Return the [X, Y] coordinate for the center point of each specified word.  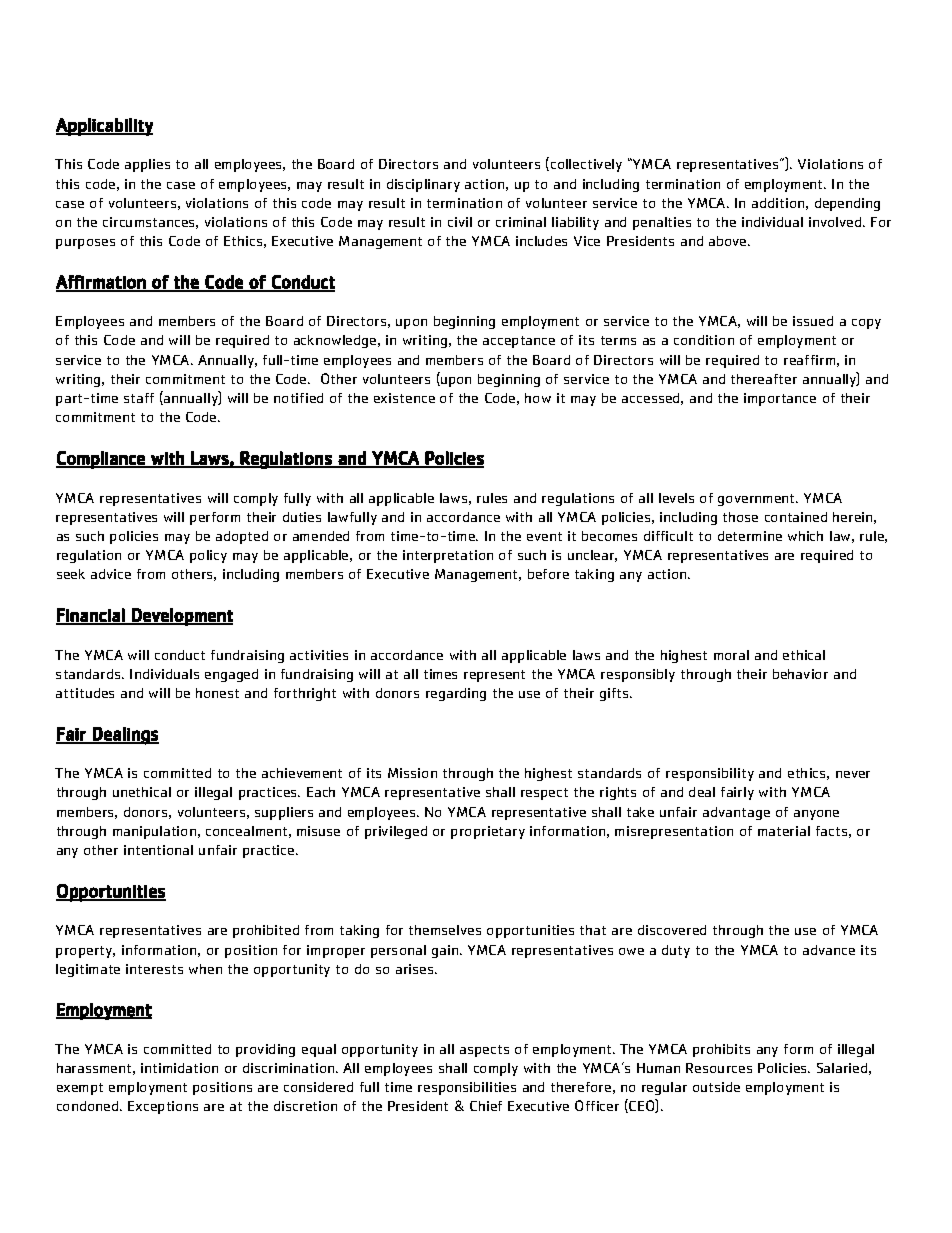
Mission [412, 773]
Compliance [101, 460]
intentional [158, 850]
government [757, 500]
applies [147, 165]
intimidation [179, 1068]
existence [404, 398]
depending [847, 204]
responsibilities [467, 1088]
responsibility [710, 774]
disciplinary [423, 185]
